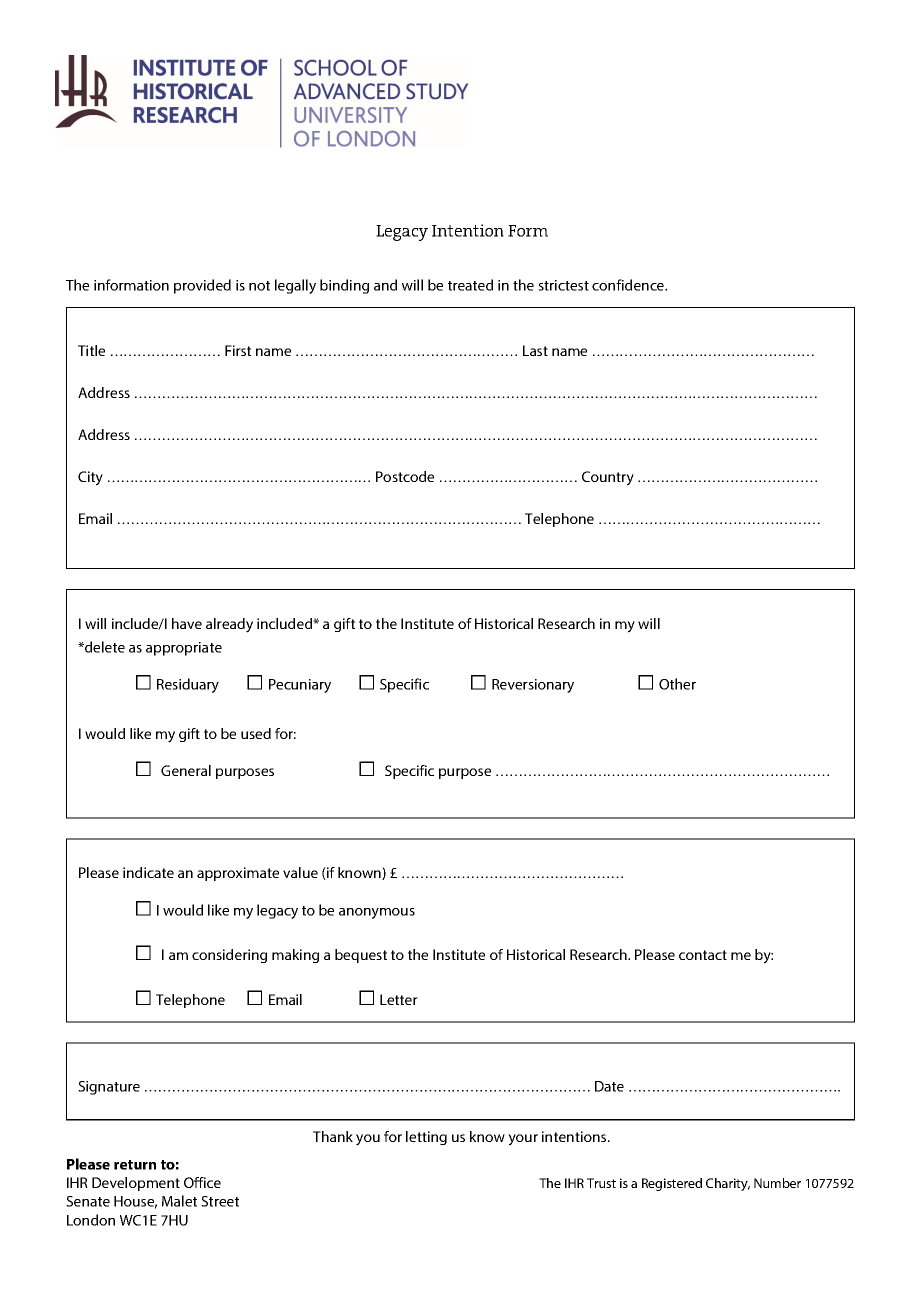 The image size is (924, 1308). I want to click on Office, so click(202, 1182).
